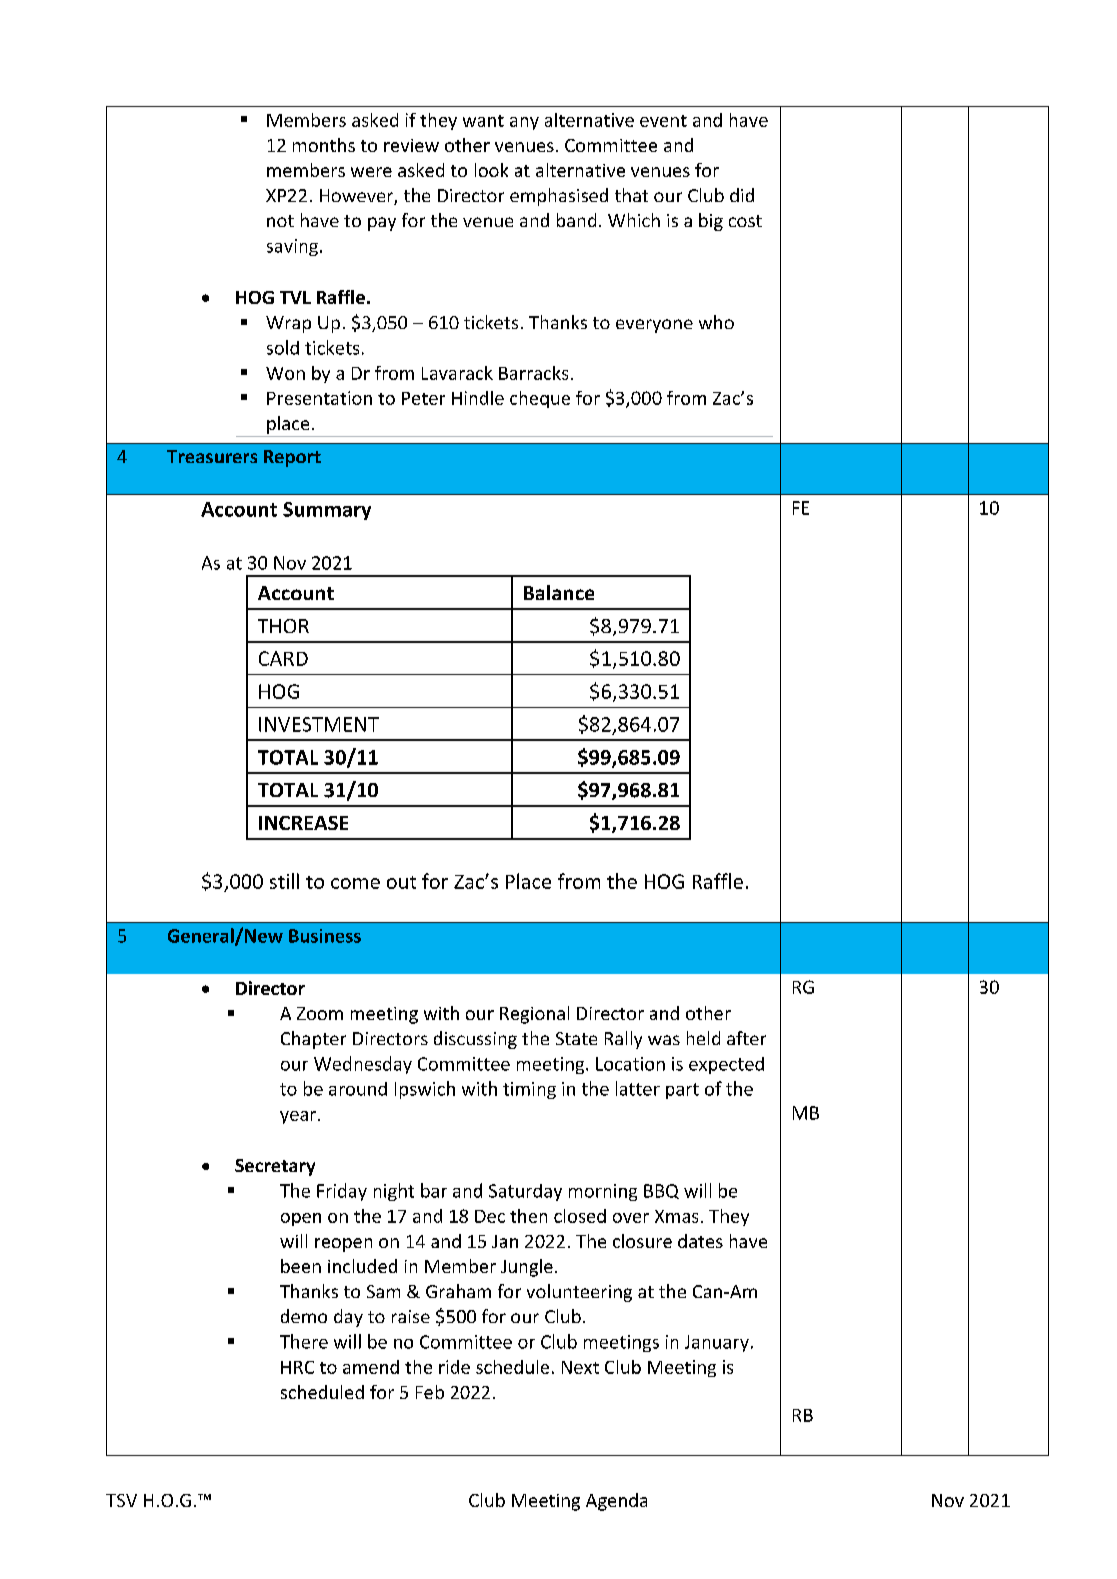 The image size is (1117, 1579). What do you see at coordinates (303, 823) in the document?
I see `INCREASE` at bounding box center [303, 823].
